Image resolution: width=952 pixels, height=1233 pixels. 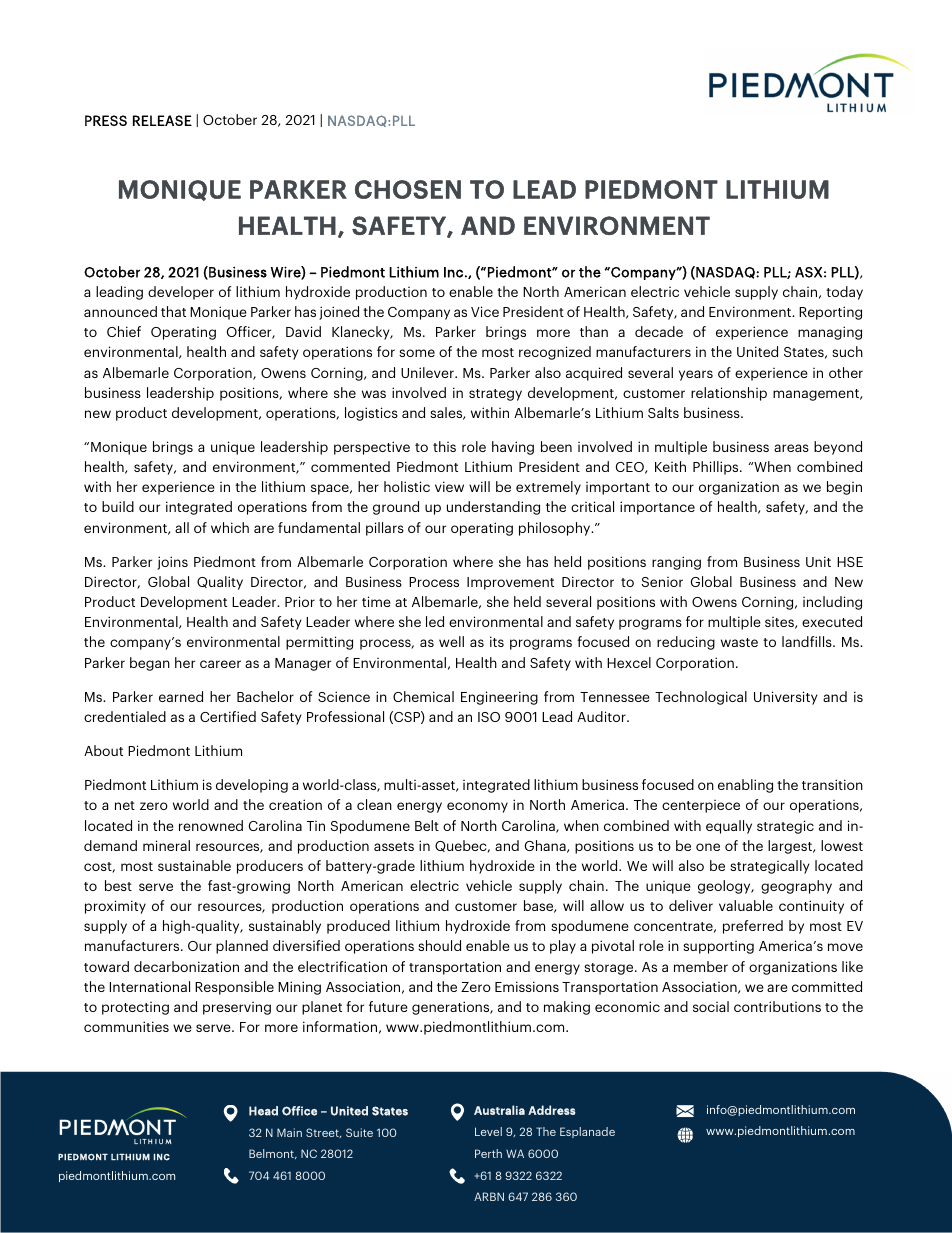 I want to click on today, so click(x=844, y=293).
